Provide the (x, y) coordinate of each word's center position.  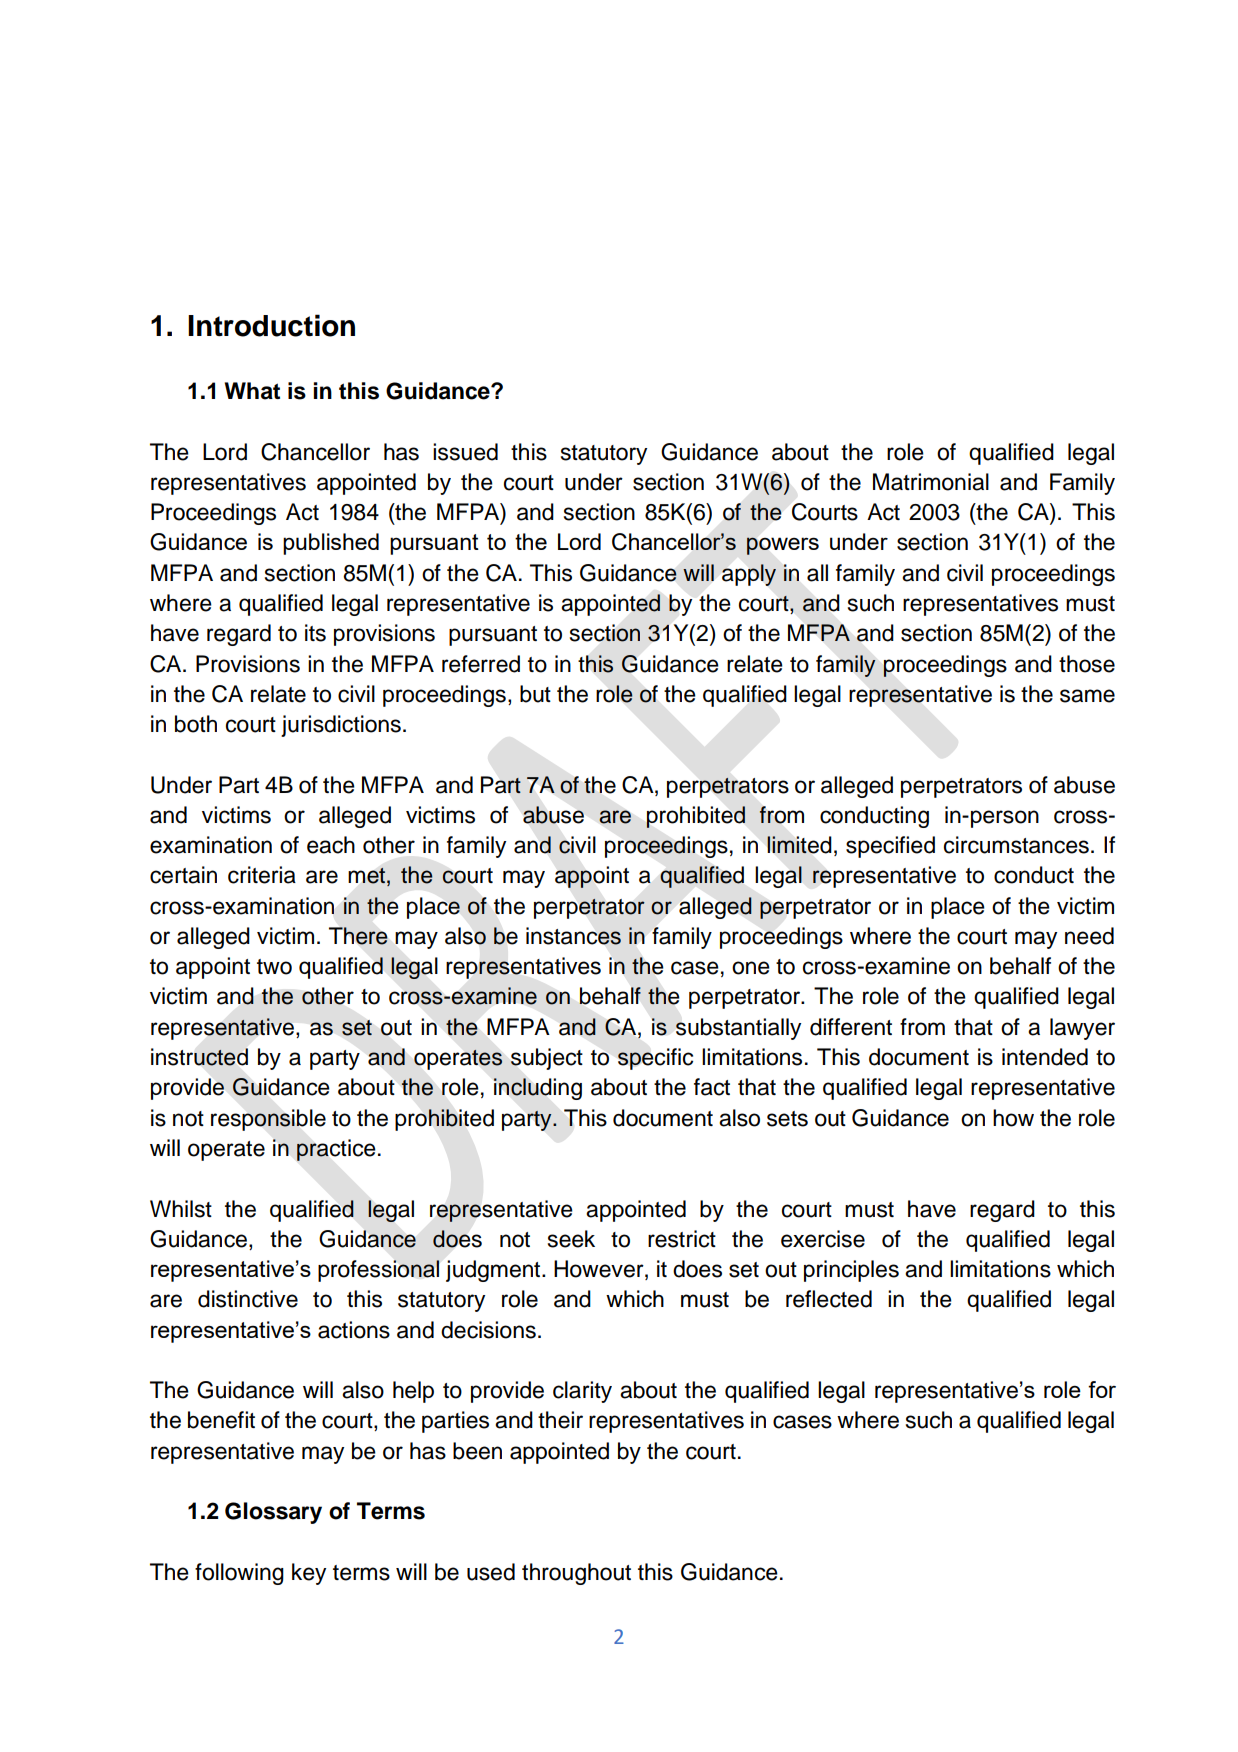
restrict (682, 1239)
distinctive (248, 1299)
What (252, 391)
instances (573, 936)
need (1089, 936)
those (1087, 664)
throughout (576, 1574)
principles (851, 1271)
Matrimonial (931, 482)
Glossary (273, 1513)
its (315, 633)
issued (465, 452)
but (535, 694)
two (274, 967)
